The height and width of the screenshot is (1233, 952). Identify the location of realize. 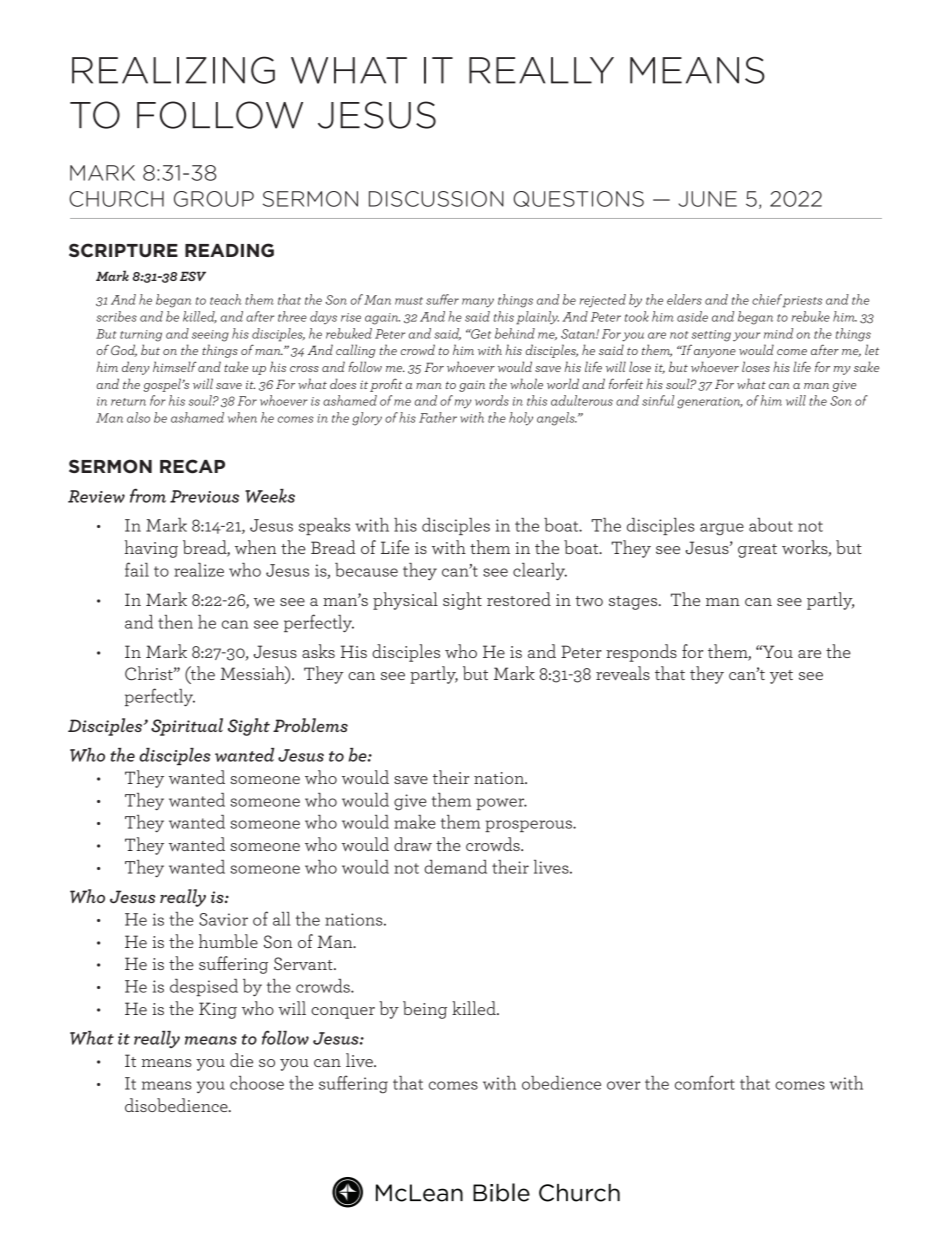
(199, 570).
